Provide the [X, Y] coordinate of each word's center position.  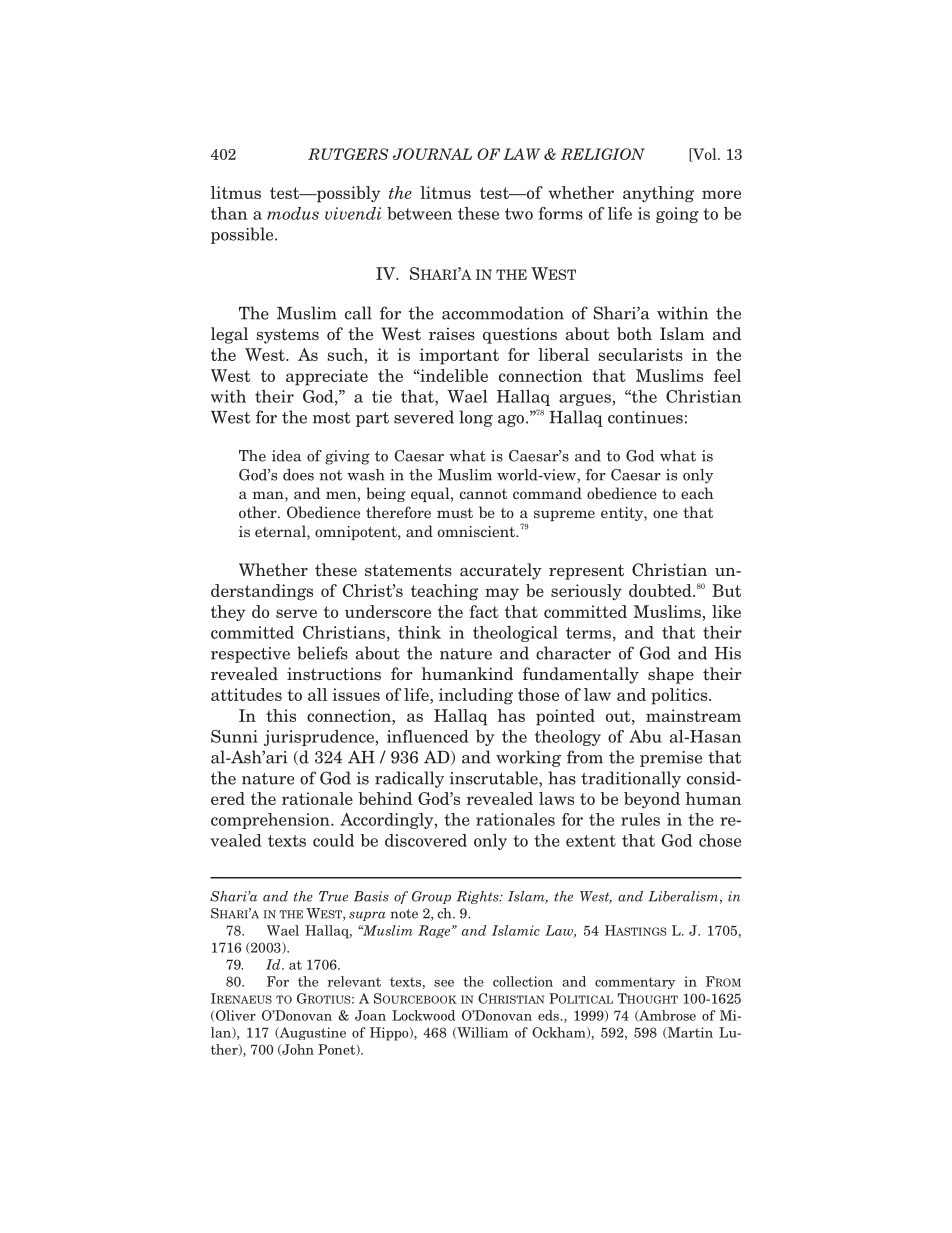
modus [293, 213]
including [476, 696]
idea [286, 456]
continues [645, 417]
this [281, 715]
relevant [354, 981]
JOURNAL [432, 154]
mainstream [693, 715]
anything [658, 194]
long [476, 418]
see [444, 983]
